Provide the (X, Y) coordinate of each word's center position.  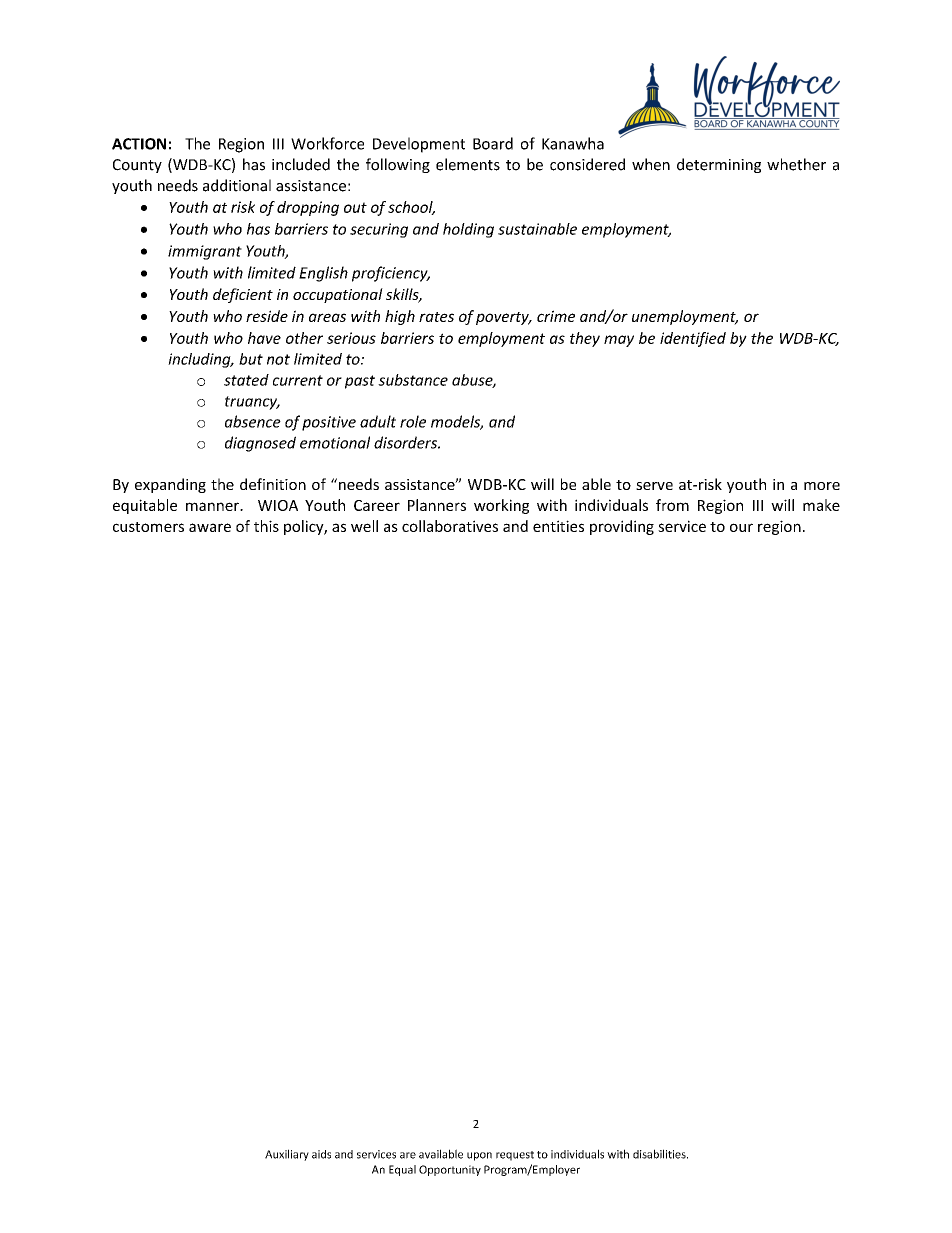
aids (321, 1154)
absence (253, 421)
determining (719, 165)
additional (237, 185)
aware (210, 527)
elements (468, 164)
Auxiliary (287, 1155)
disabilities (660, 1154)
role (413, 421)
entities (558, 526)
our (741, 527)
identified (693, 339)
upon (479, 1156)
